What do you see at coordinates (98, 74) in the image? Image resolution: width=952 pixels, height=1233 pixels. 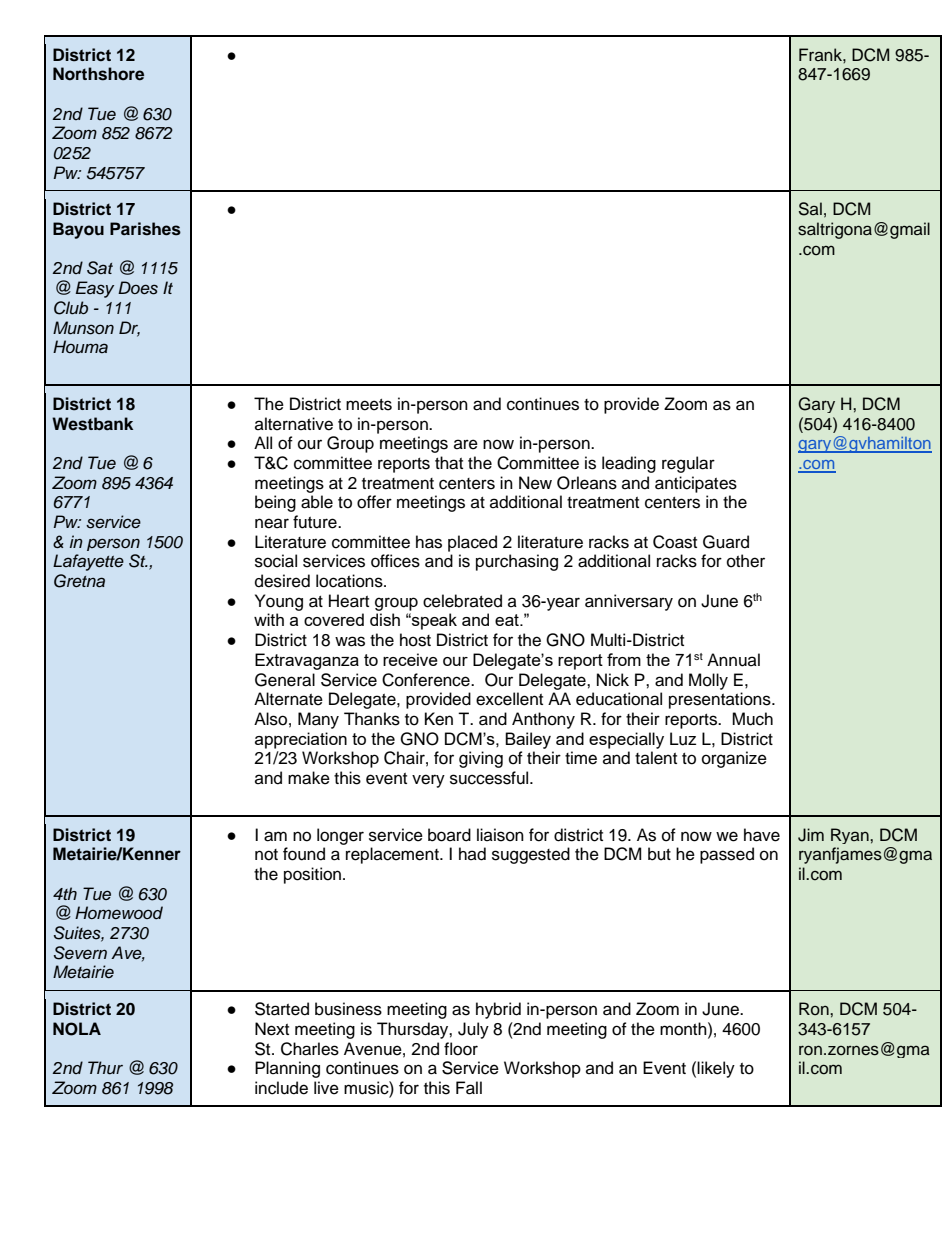 I see `Northshore` at bounding box center [98, 74].
